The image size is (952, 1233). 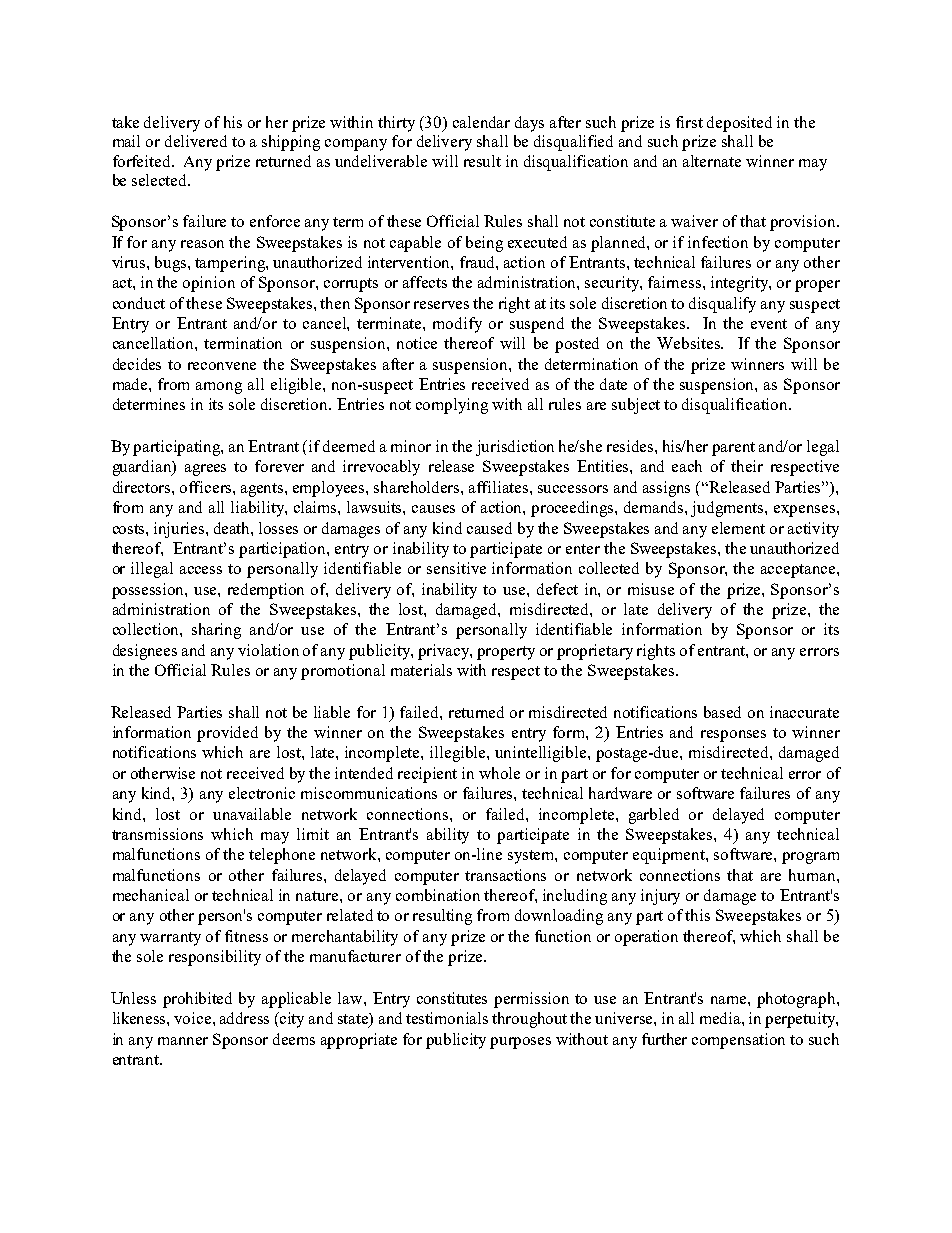 What do you see at coordinates (712, 161) in the screenshot?
I see `alternate` at bounding box center [712, 161].
